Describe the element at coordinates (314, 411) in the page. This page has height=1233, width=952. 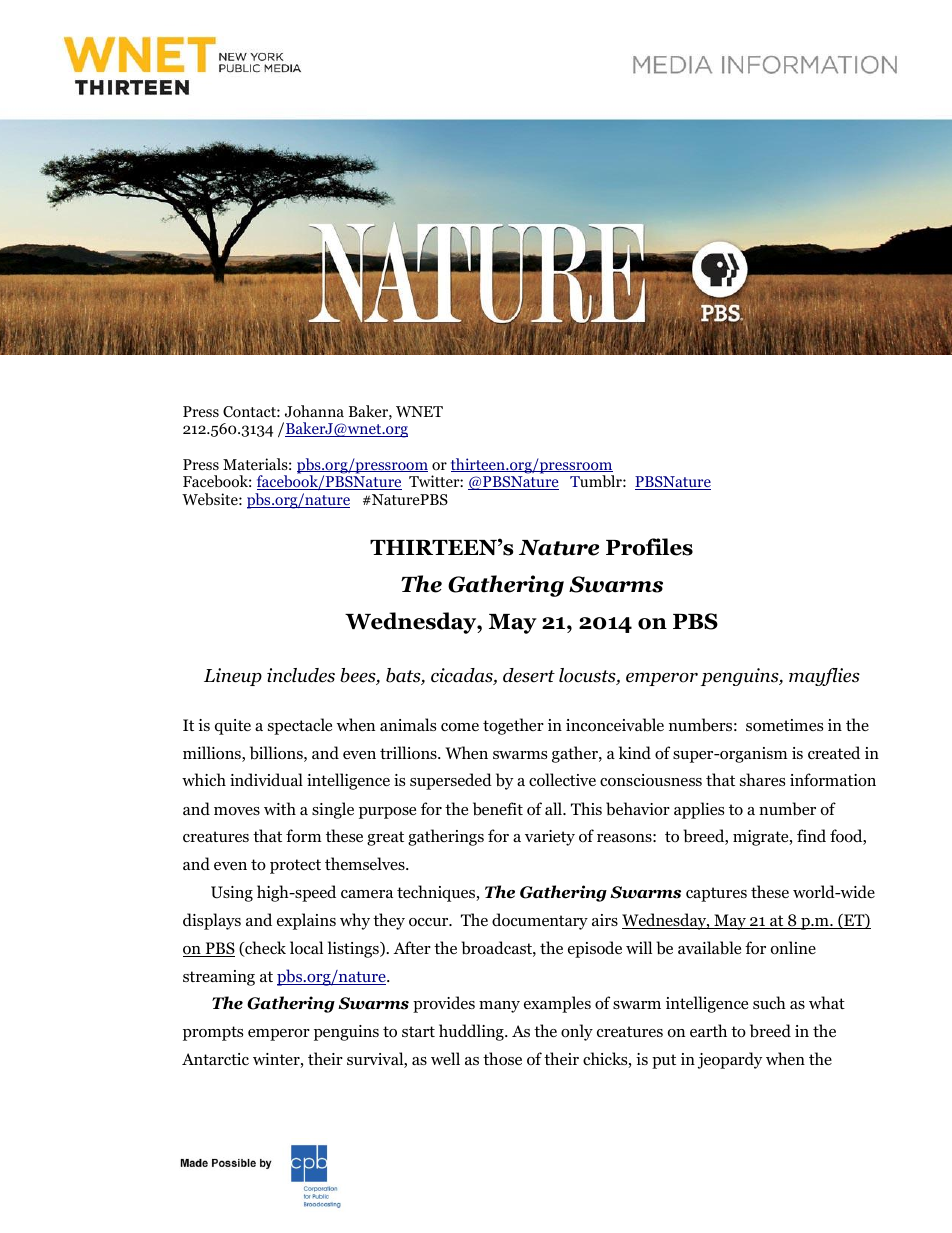
I see `Johanna` at that location.
